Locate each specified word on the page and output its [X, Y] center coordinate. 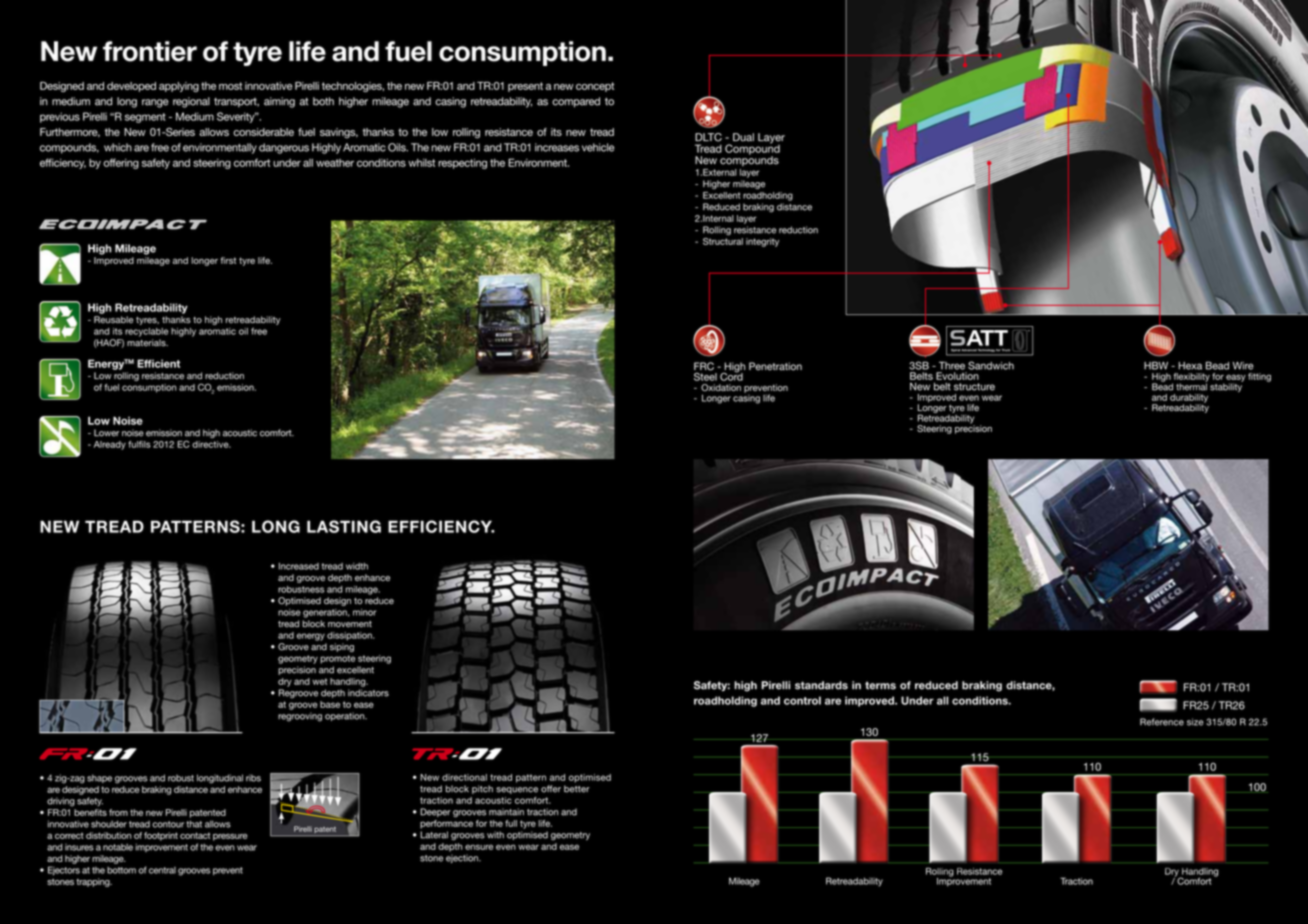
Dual [743, 137]
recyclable [146, 332]
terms [880, 685]
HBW [1156, 365]
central [162, 870]
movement [350, 624]
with [495, 835]
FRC [704, 366]
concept [595, 87]
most [230, 86]
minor [364, 612]
